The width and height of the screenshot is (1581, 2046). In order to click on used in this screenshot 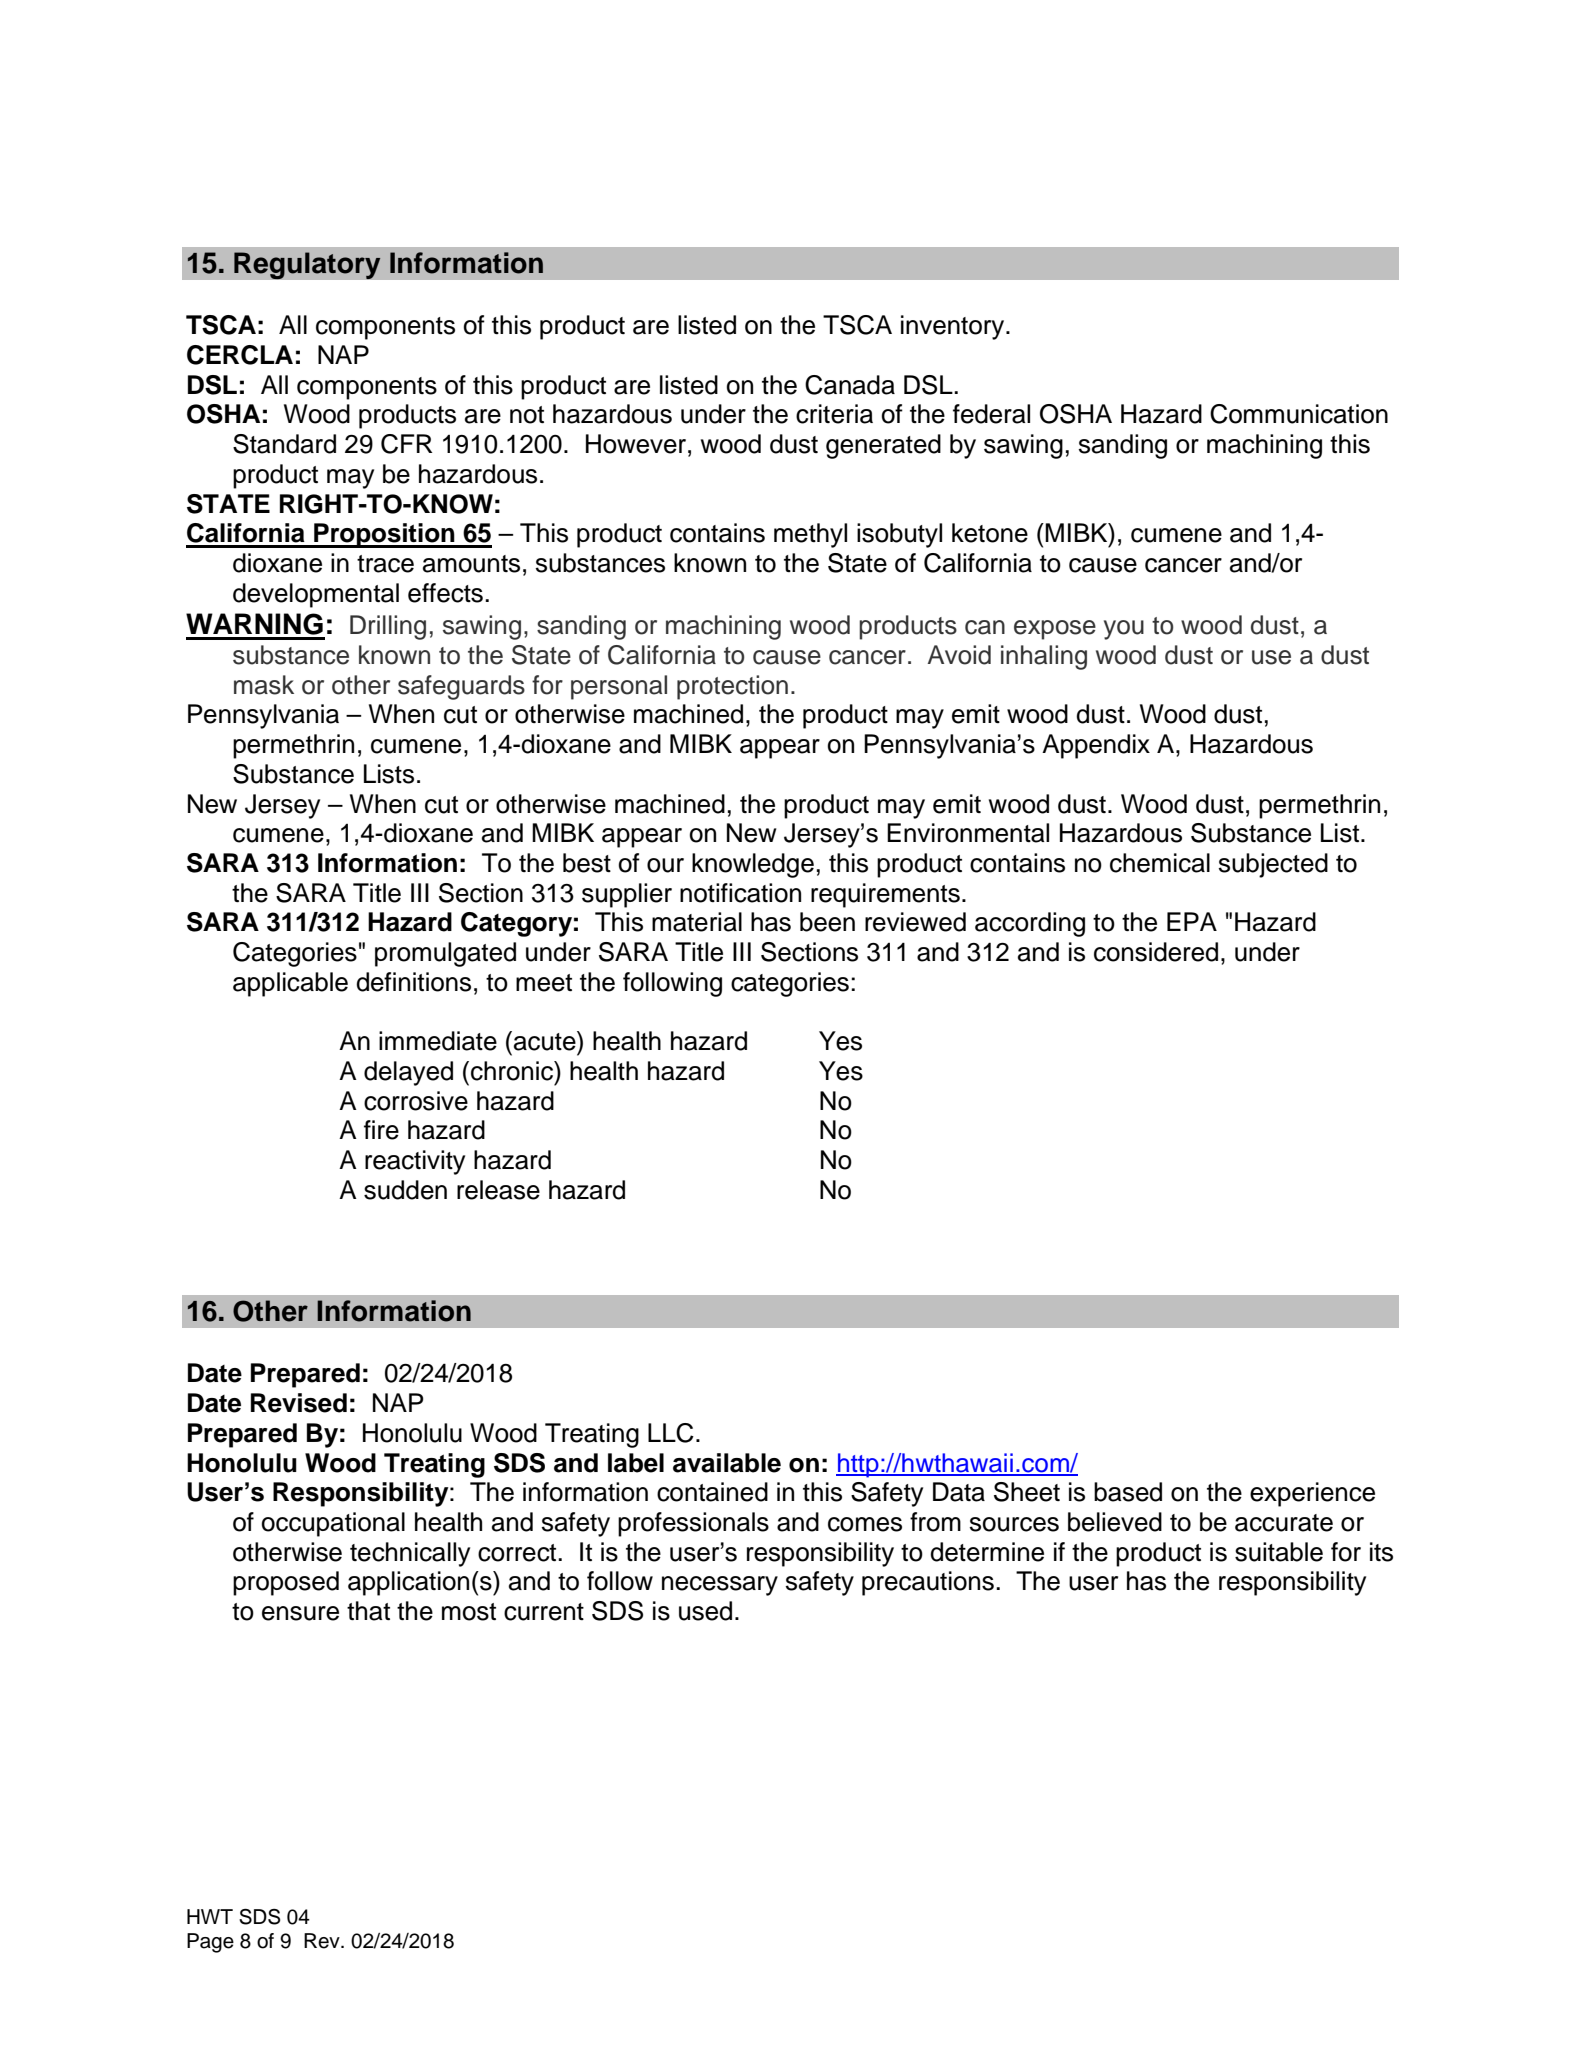, I will do `click(705, 1611)`.
